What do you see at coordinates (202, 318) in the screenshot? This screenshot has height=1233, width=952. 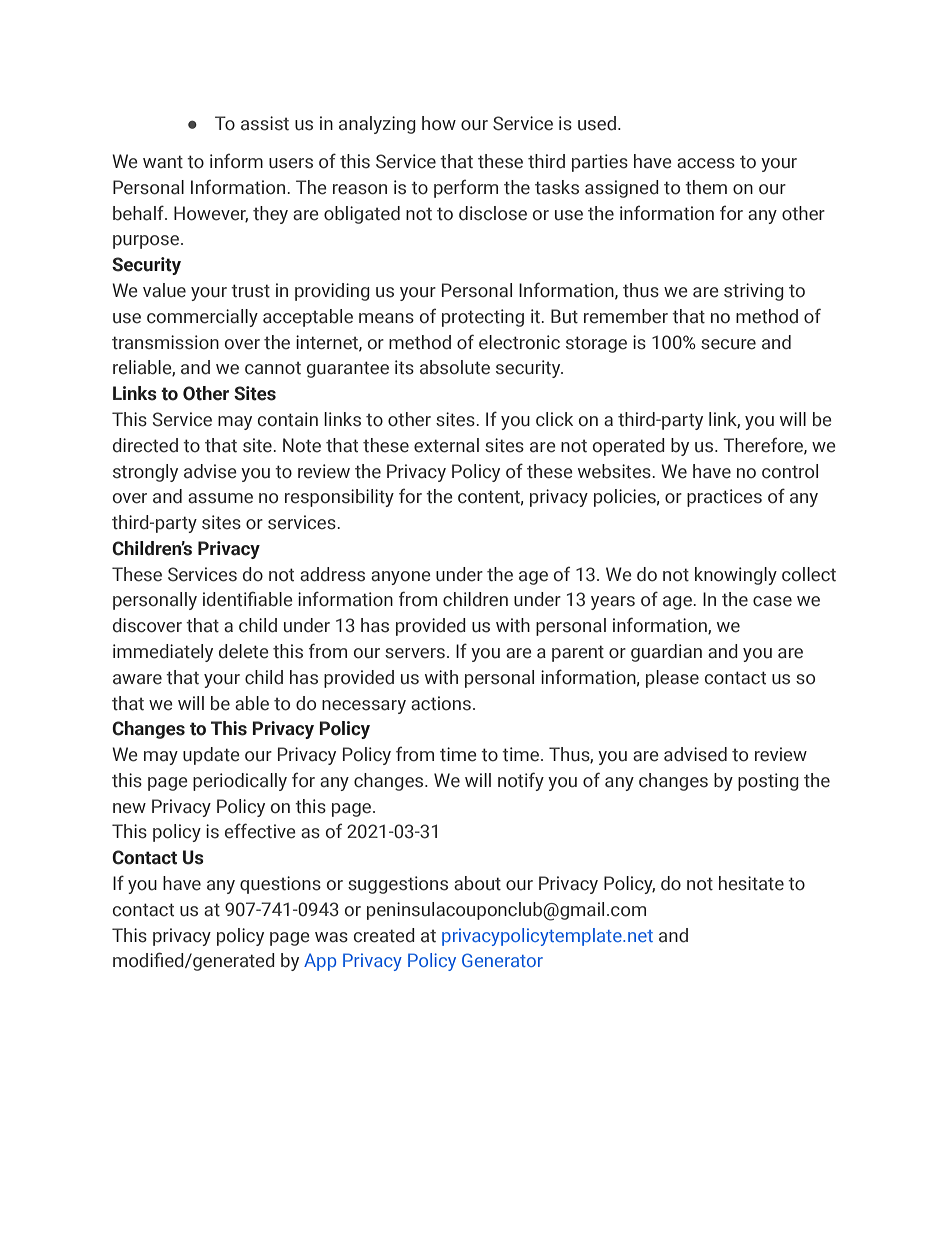 I see `commercially` at bounding box center [202, 318].
